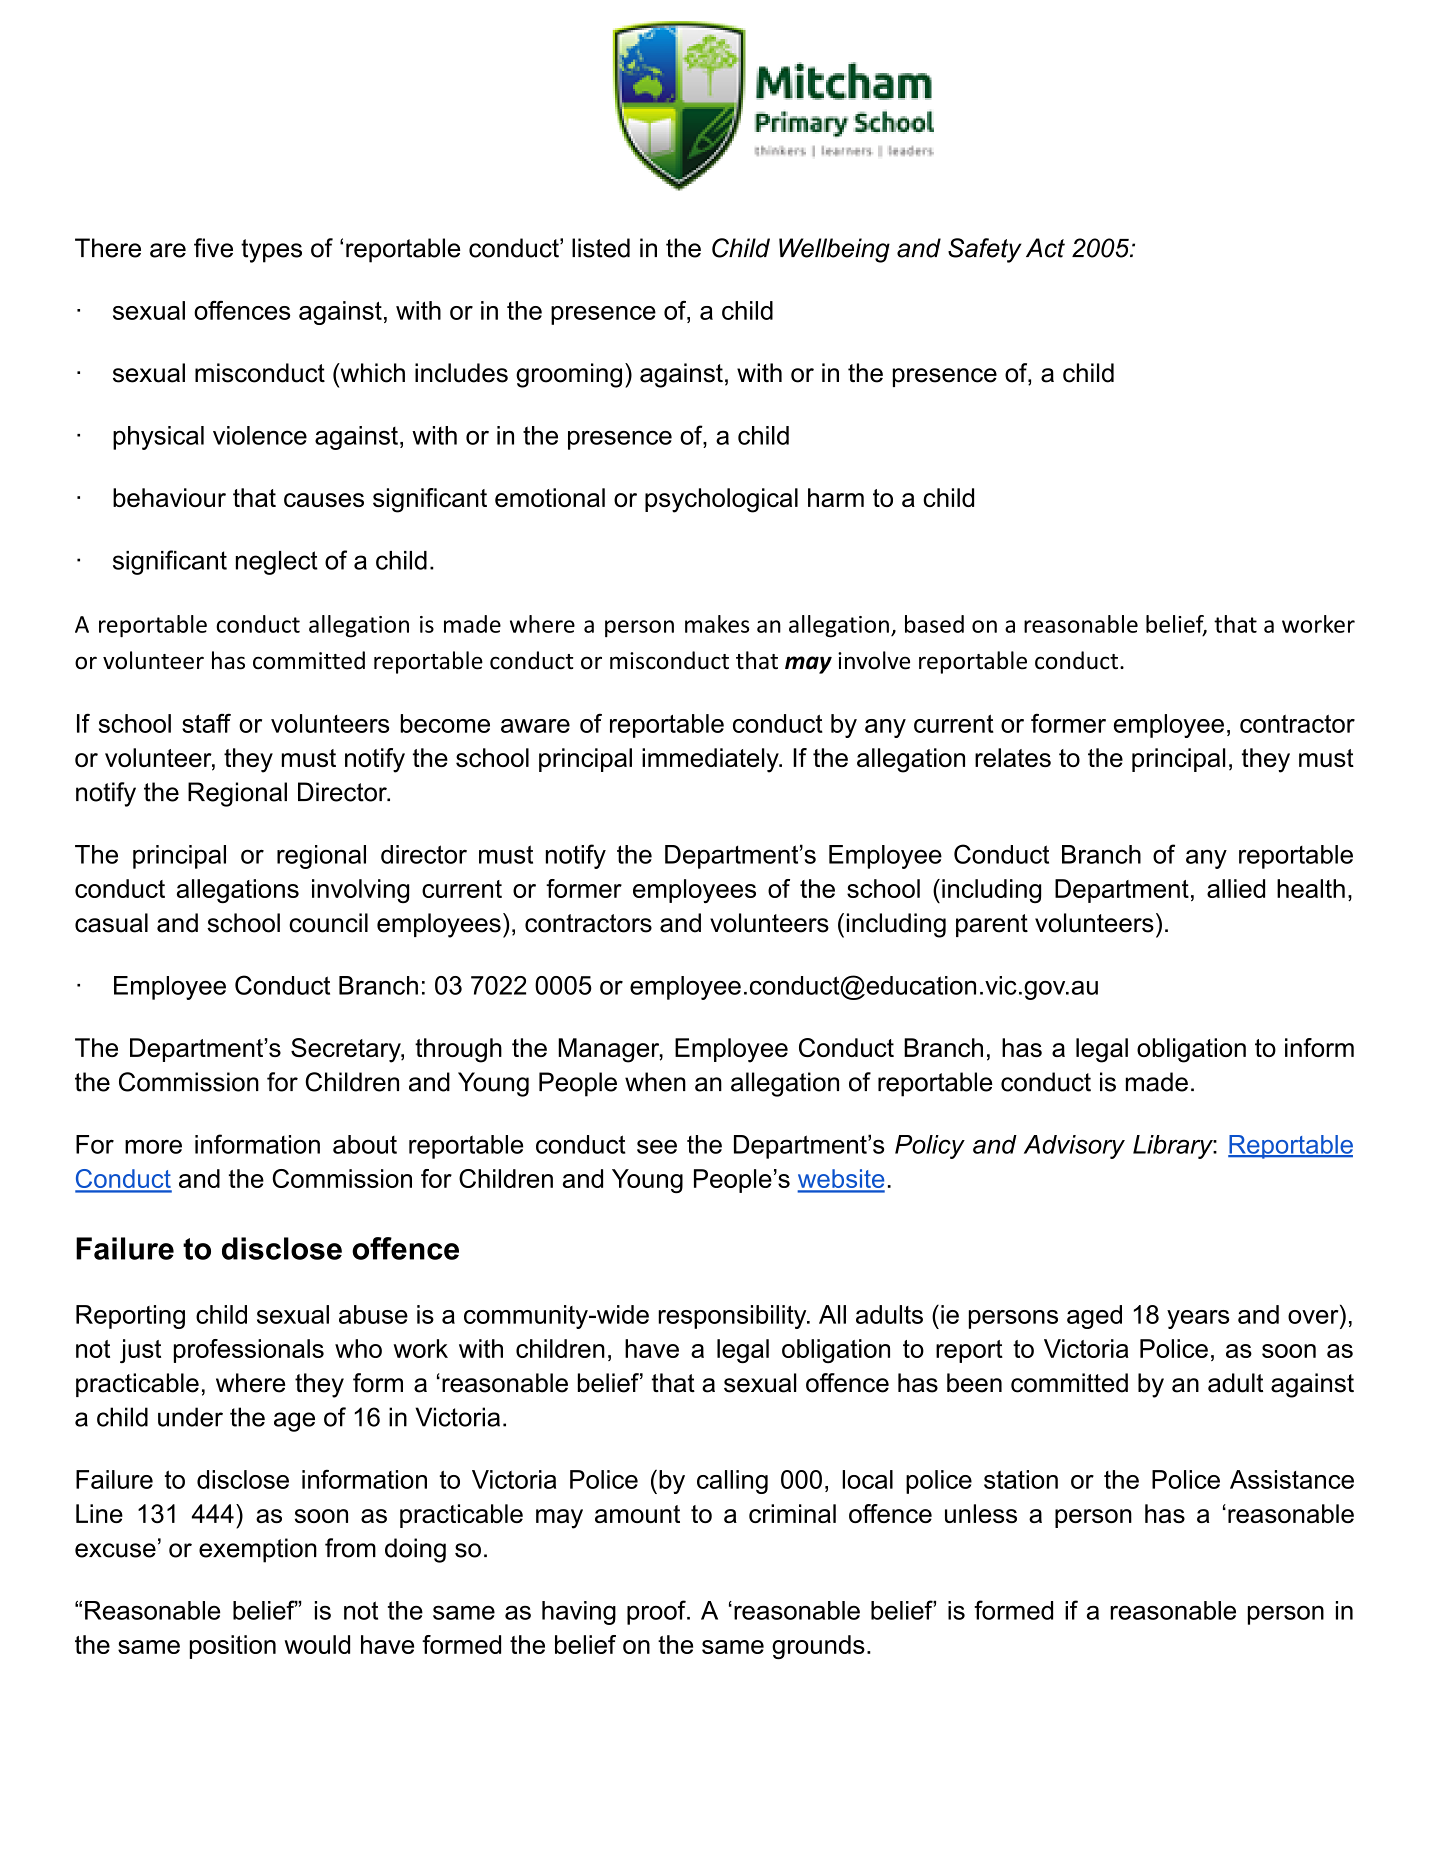 The image size is (1440, 1863). Describe the element at coordinates (981, 1513) in the page. I see `unless` at that location.
